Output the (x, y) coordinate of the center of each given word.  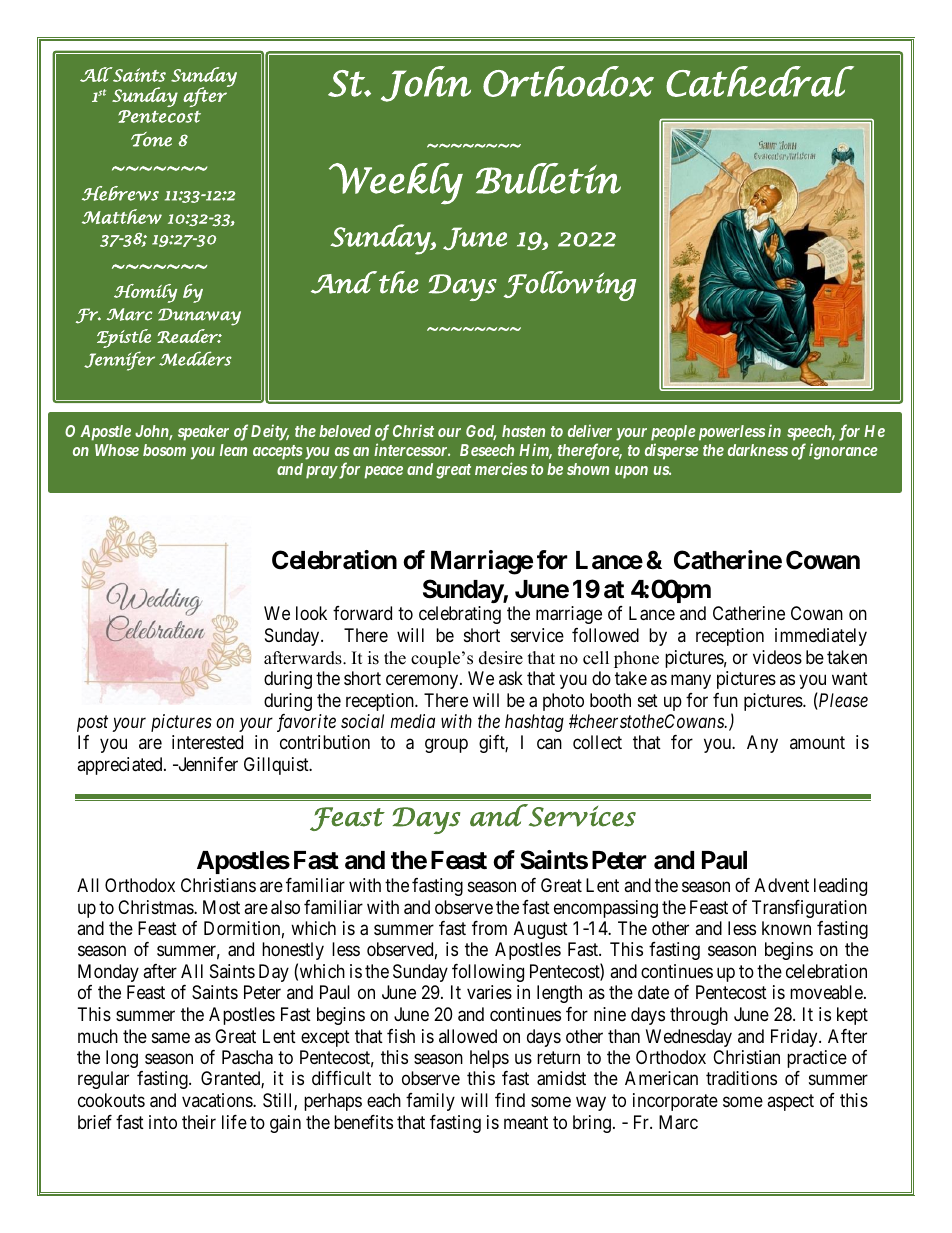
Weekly (396, 183)
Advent (782, 885)
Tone (151, 139)
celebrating (460, 615)
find (510, 1100)
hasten (523, 431)
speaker (203, 433)
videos (777, 657)
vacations (218, 1100)
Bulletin (548, 178)
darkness (758, 450)
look (311, 613)
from (489, 928)
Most (221, 907)
